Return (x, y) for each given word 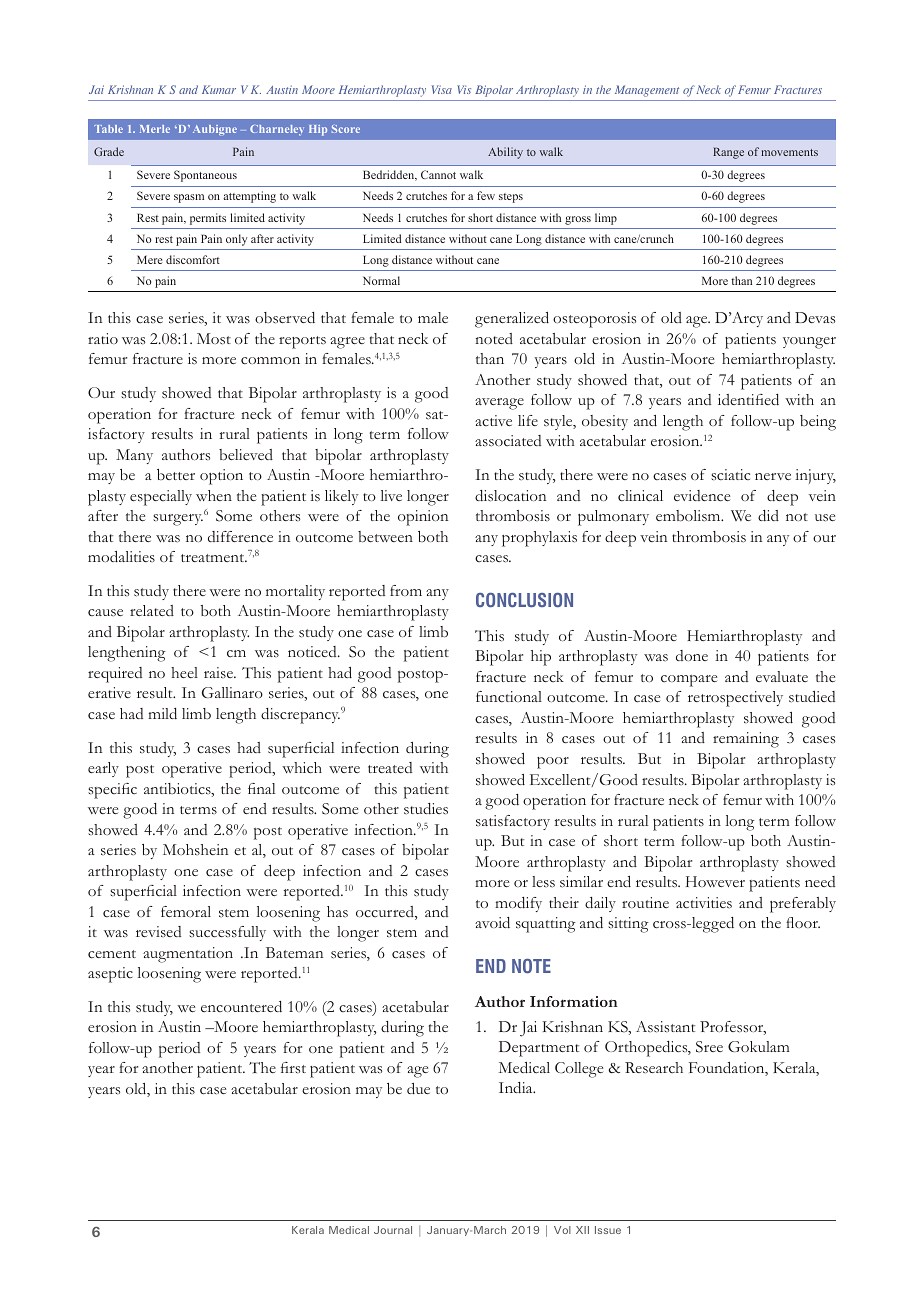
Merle (155, 129)
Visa (442, 89)
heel (184, 672)
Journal (393, 1230)
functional (509, 696)
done (692, 655)
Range (728, 153)
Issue (608, 1230)
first (293, 1068)
